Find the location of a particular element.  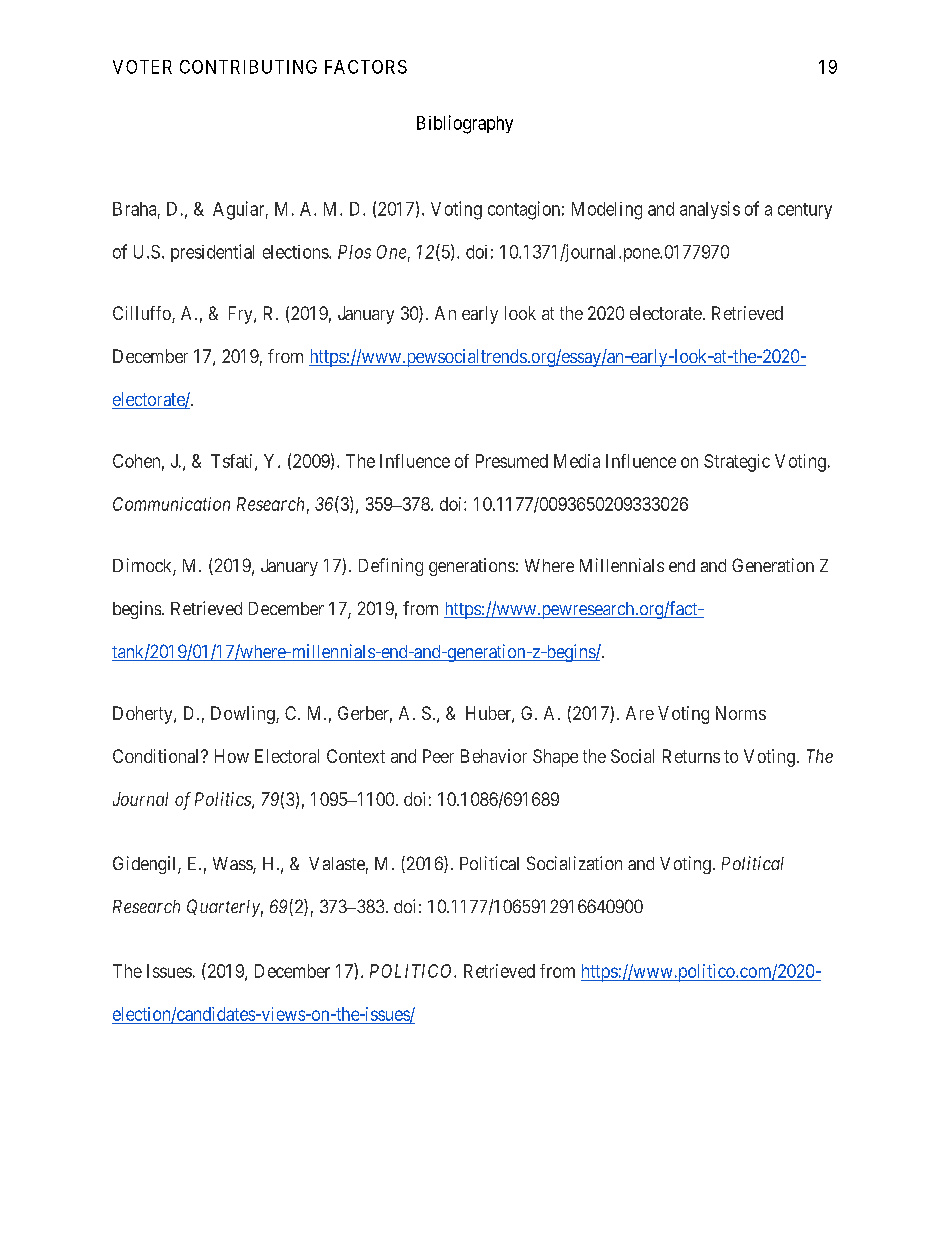

Wass is located at coordinates (233, 865).
